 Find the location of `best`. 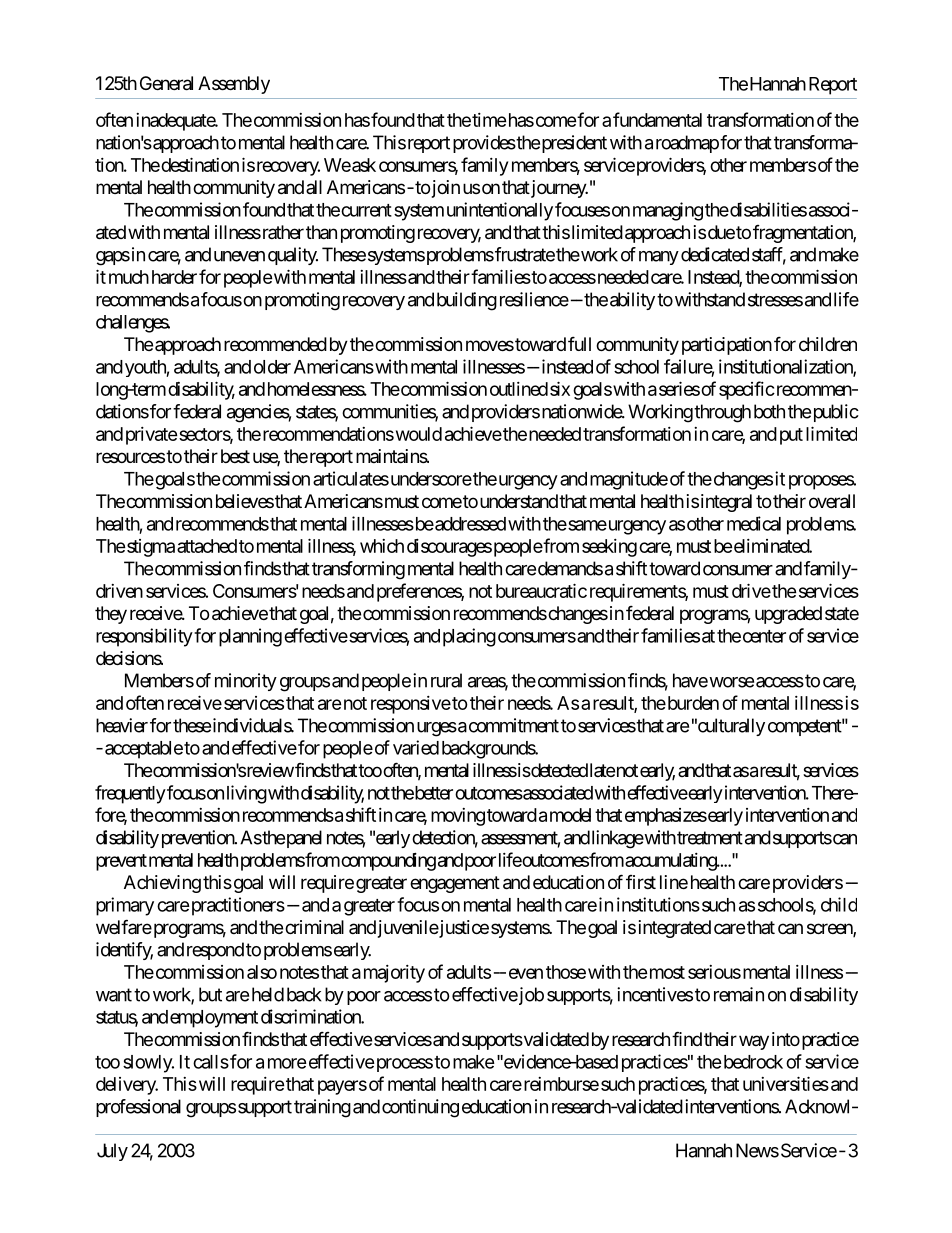

best is located at coordinates (235, 456).
